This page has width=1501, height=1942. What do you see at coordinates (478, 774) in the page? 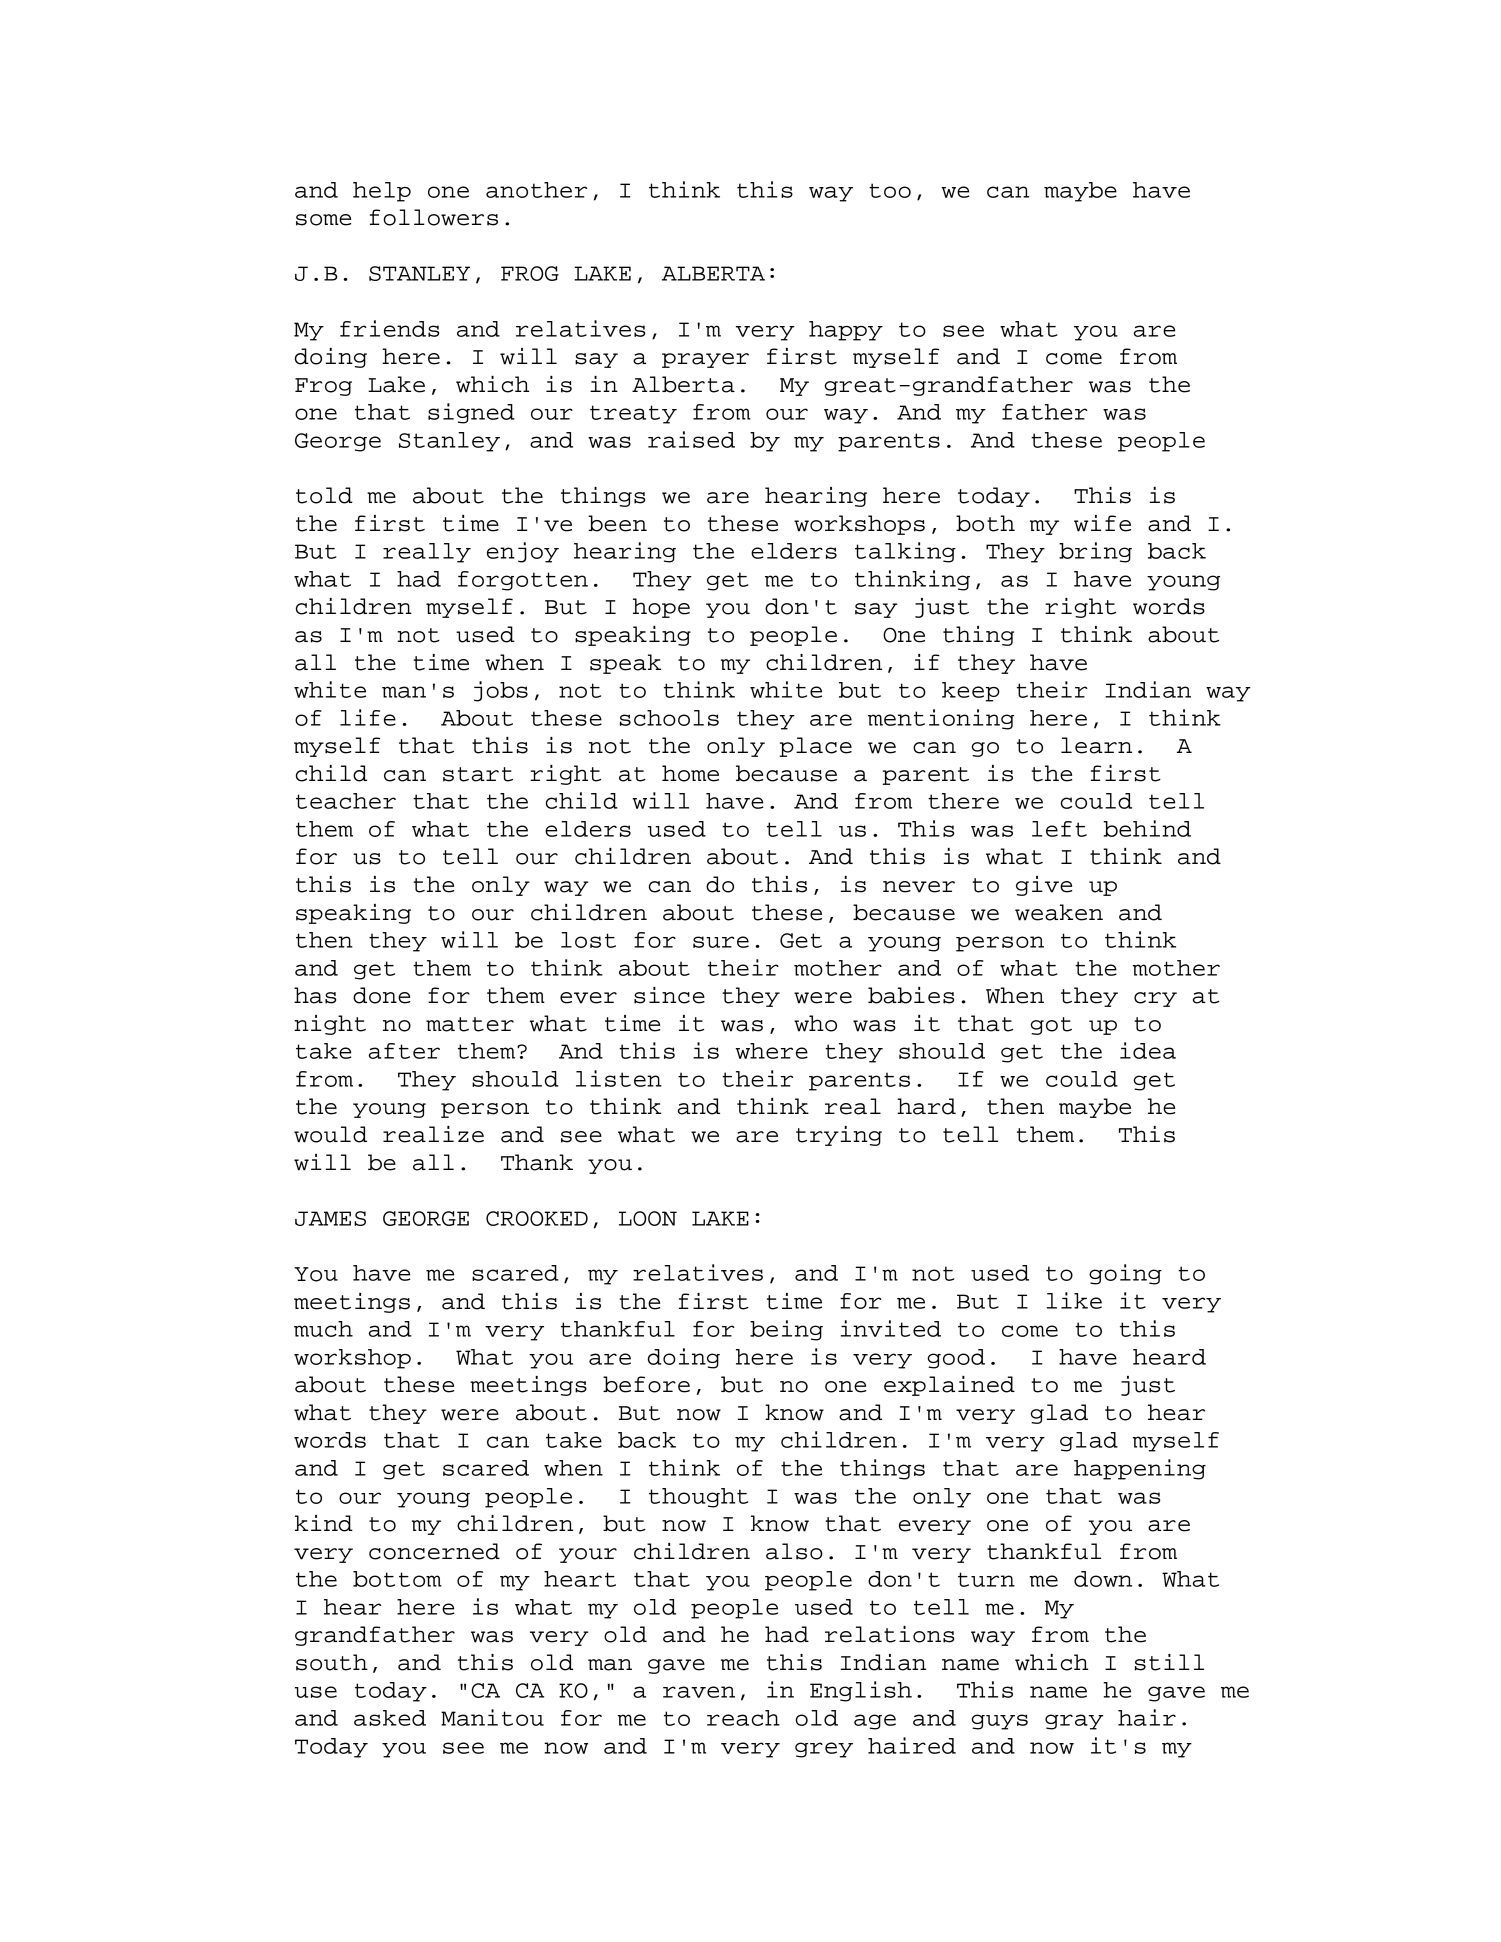
I see `start` at bounding box center [478, 774].
